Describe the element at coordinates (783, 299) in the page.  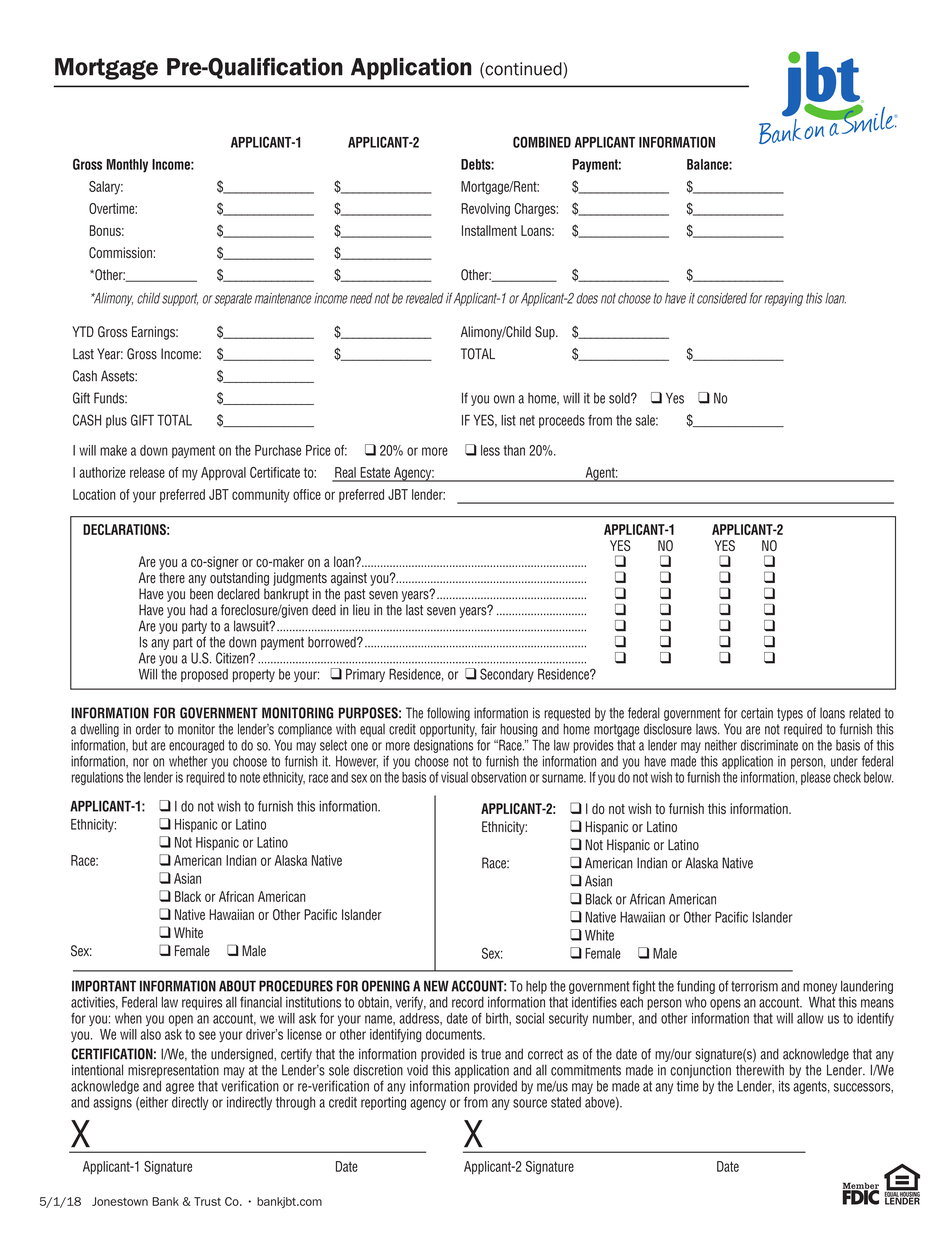
I see `repaying` at that location.
